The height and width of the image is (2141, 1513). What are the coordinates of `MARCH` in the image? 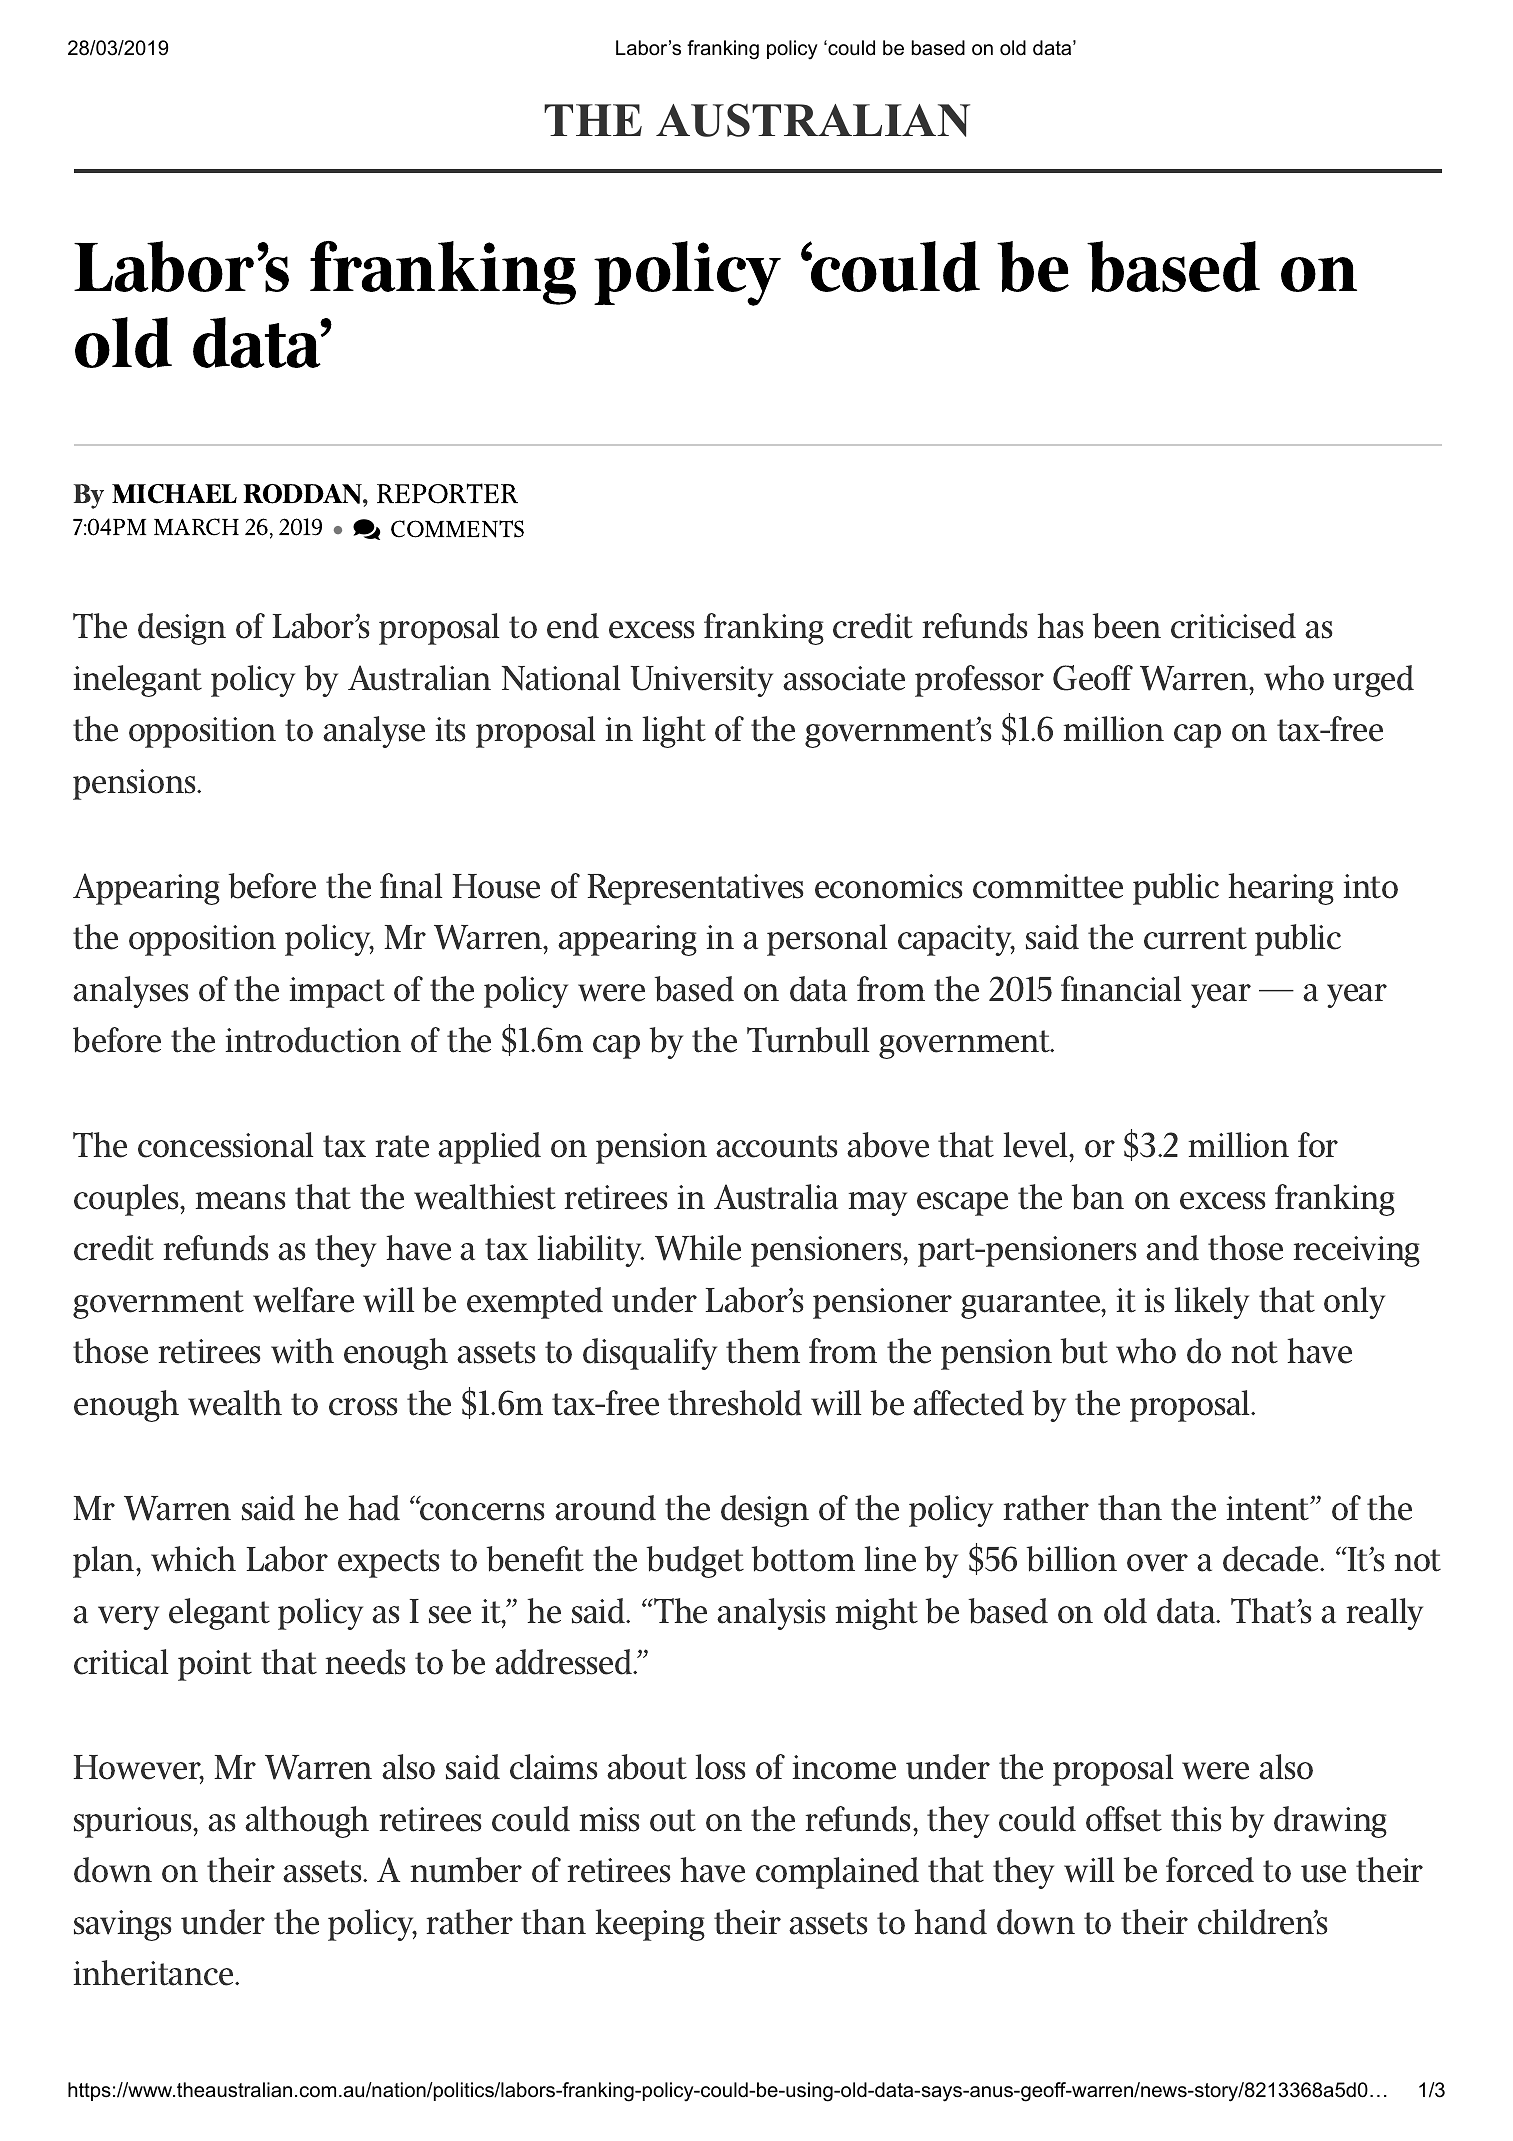 It's located at (196, 527).
